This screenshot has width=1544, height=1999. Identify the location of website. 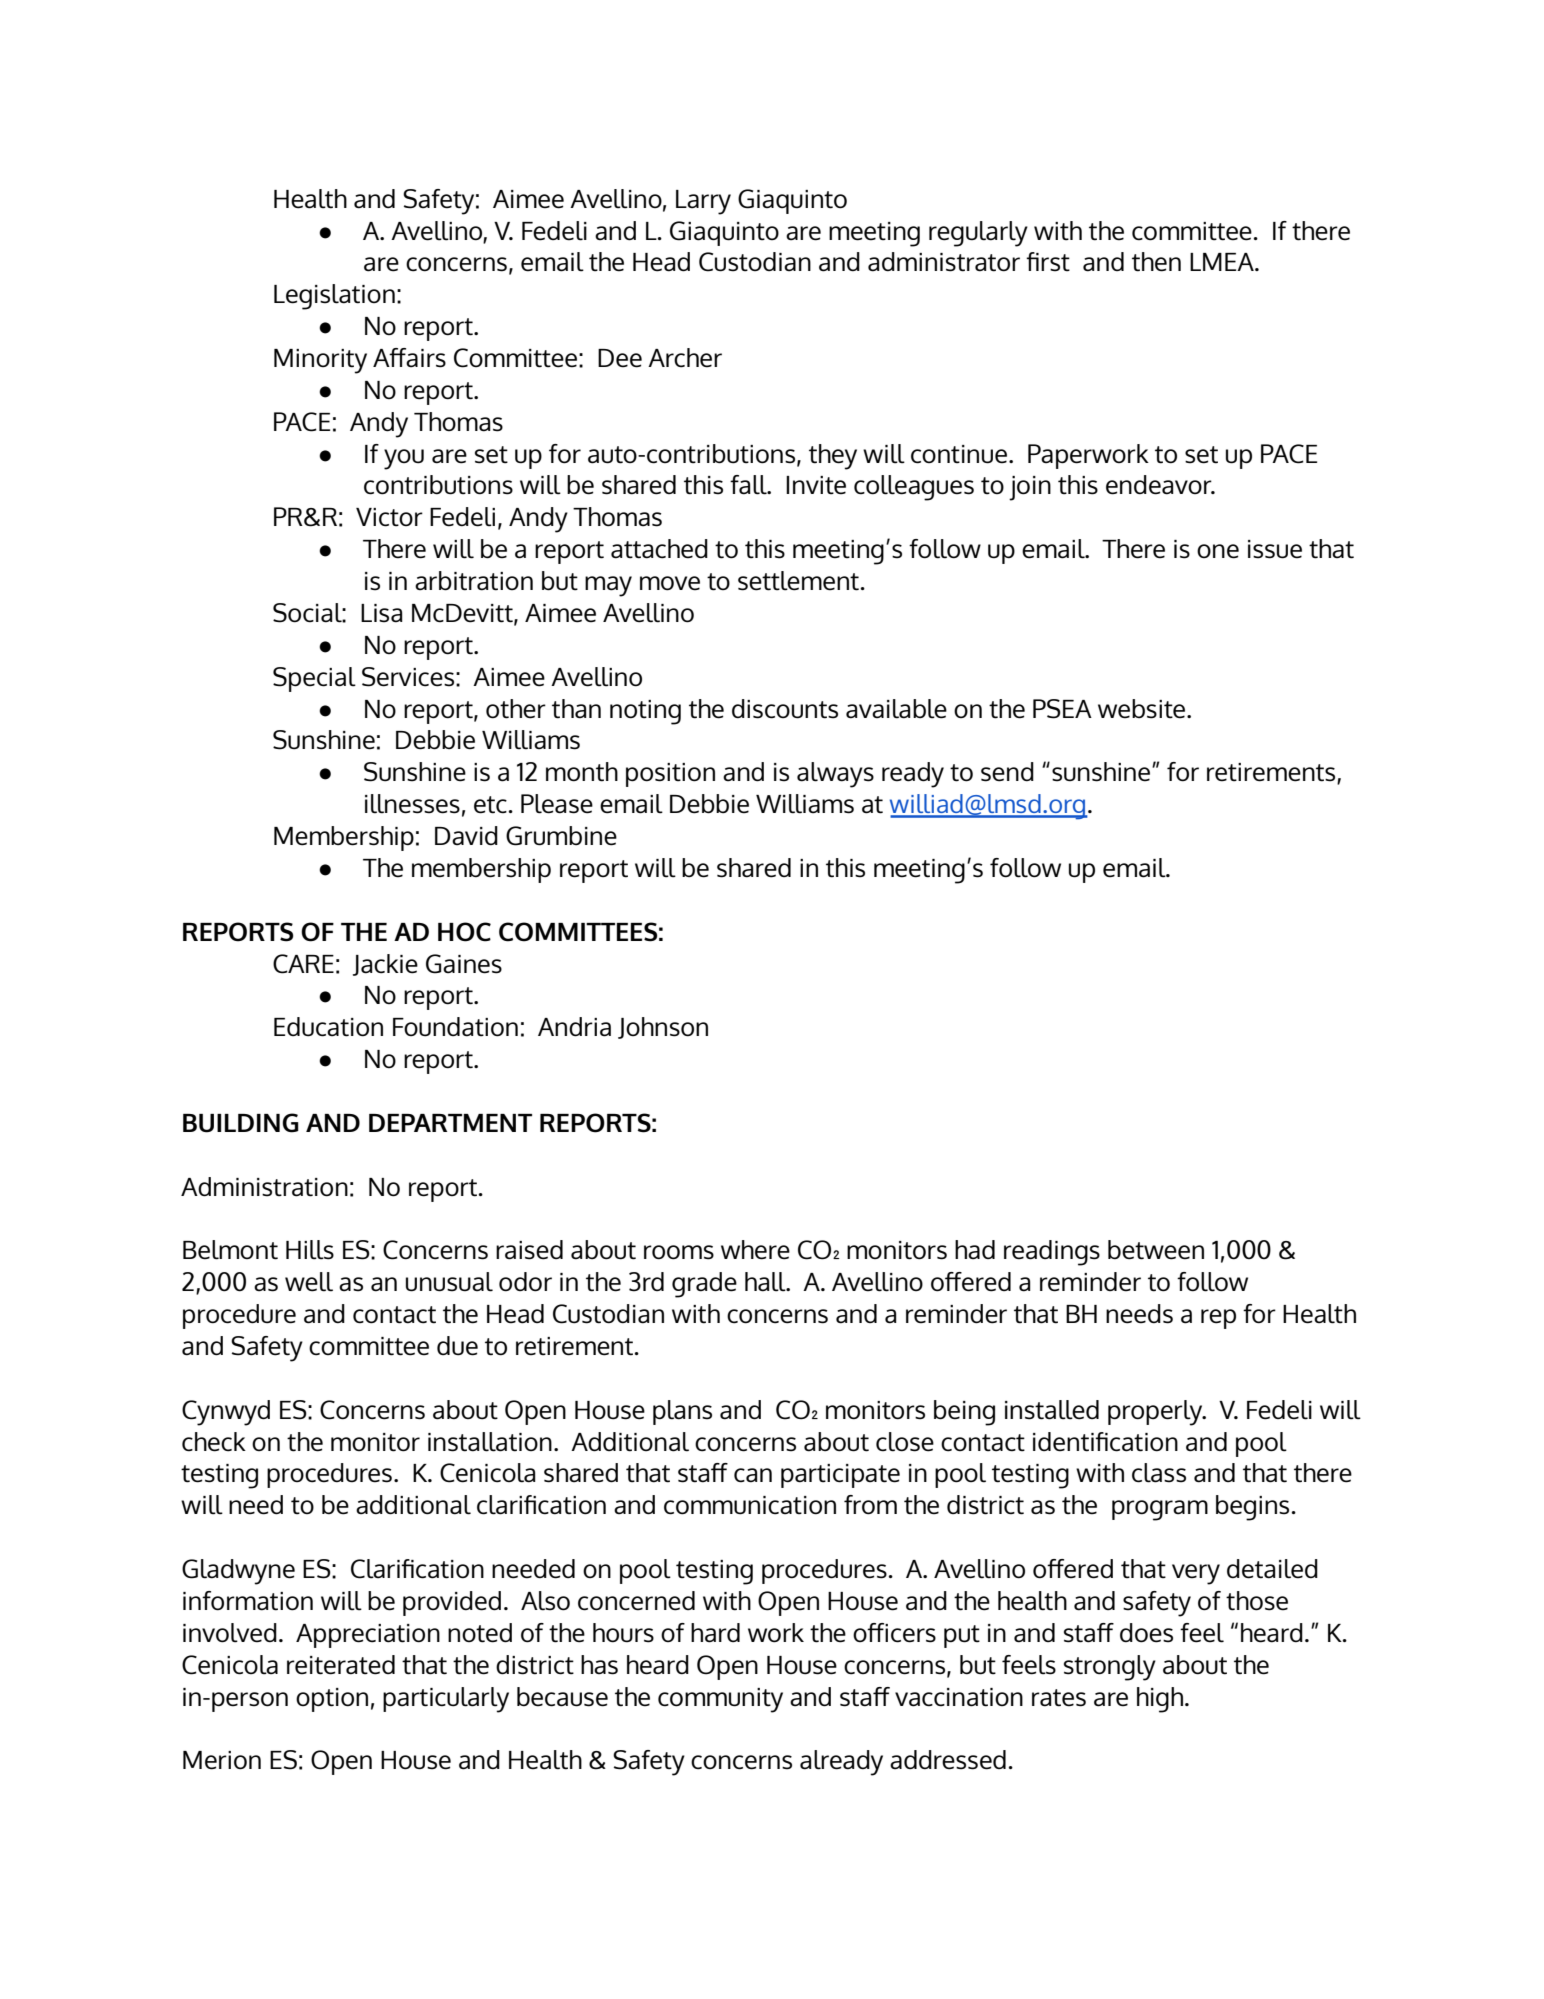
(1143, 709).
